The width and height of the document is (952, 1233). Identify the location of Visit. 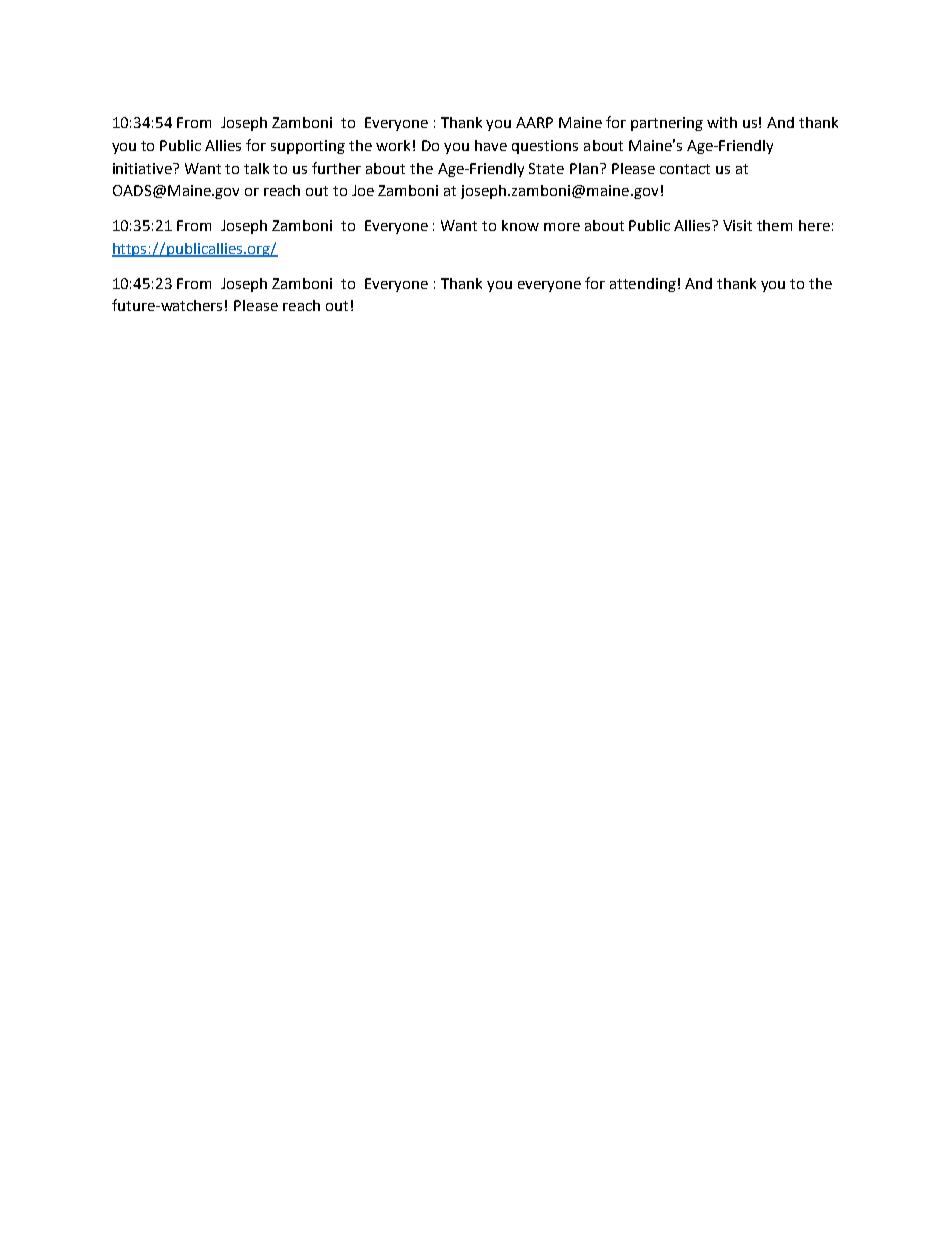
(737, 225).
